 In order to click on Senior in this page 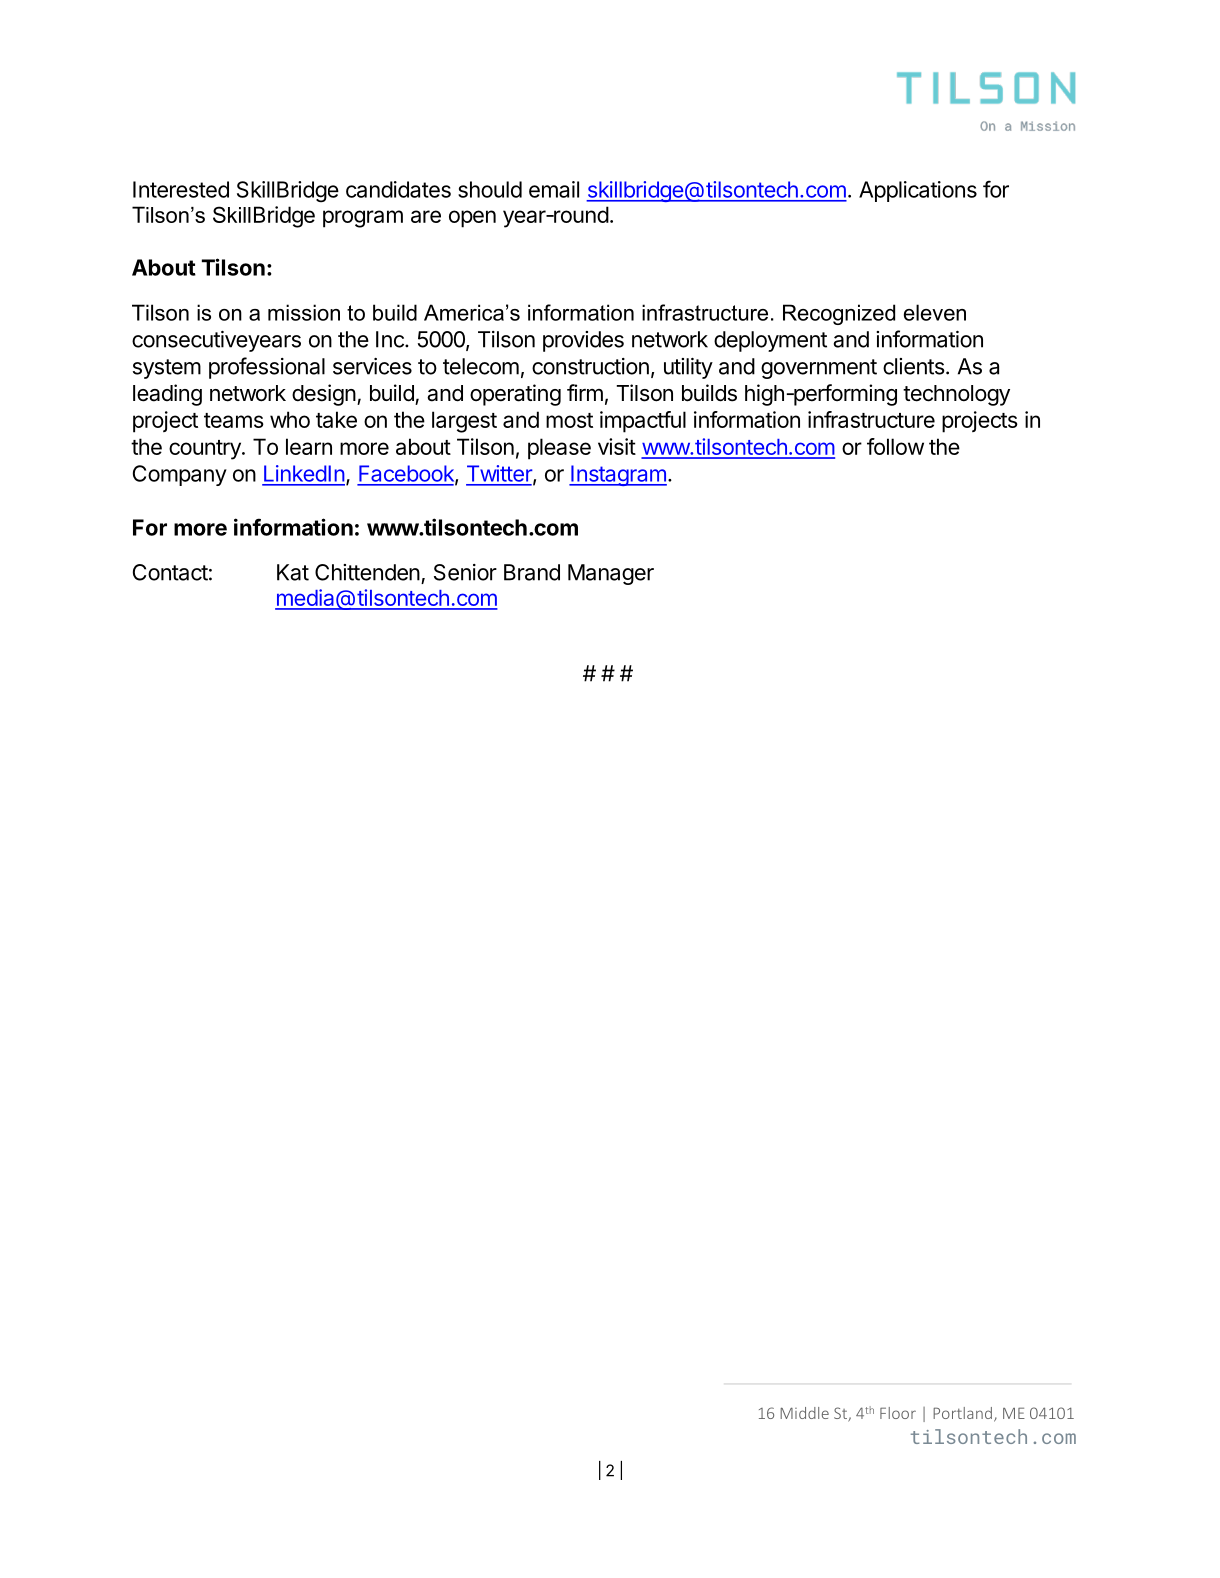, I will do `click(465, 572)`.
